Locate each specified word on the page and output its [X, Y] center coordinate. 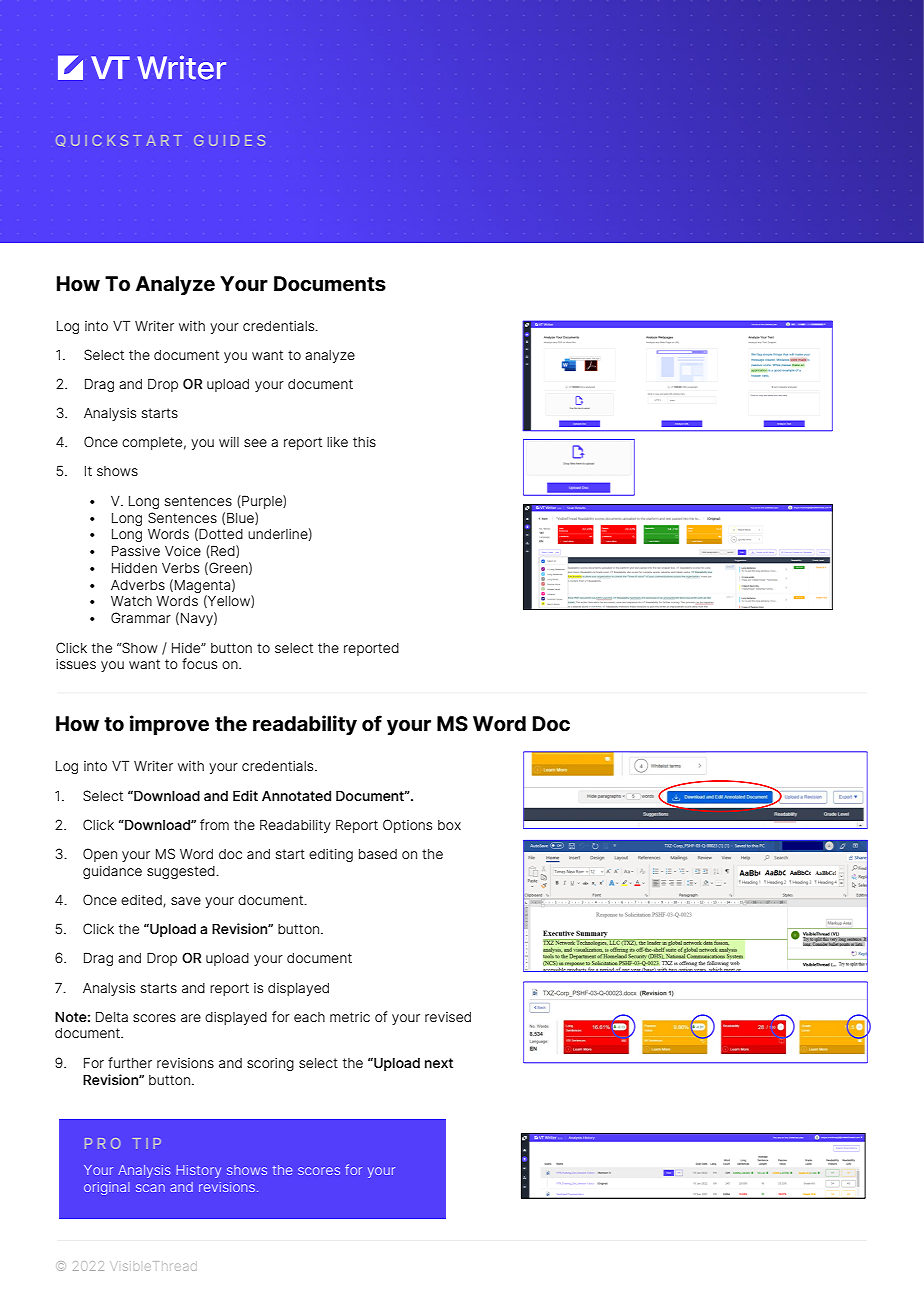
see [255, 443]
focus [199, 663]
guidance [112, 872]
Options [407, 826]
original [107, 1188]
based [378, 854]
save [186, 901]
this [364, 442]
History [199, 1171]
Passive [136, 550]
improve [169, 725]
